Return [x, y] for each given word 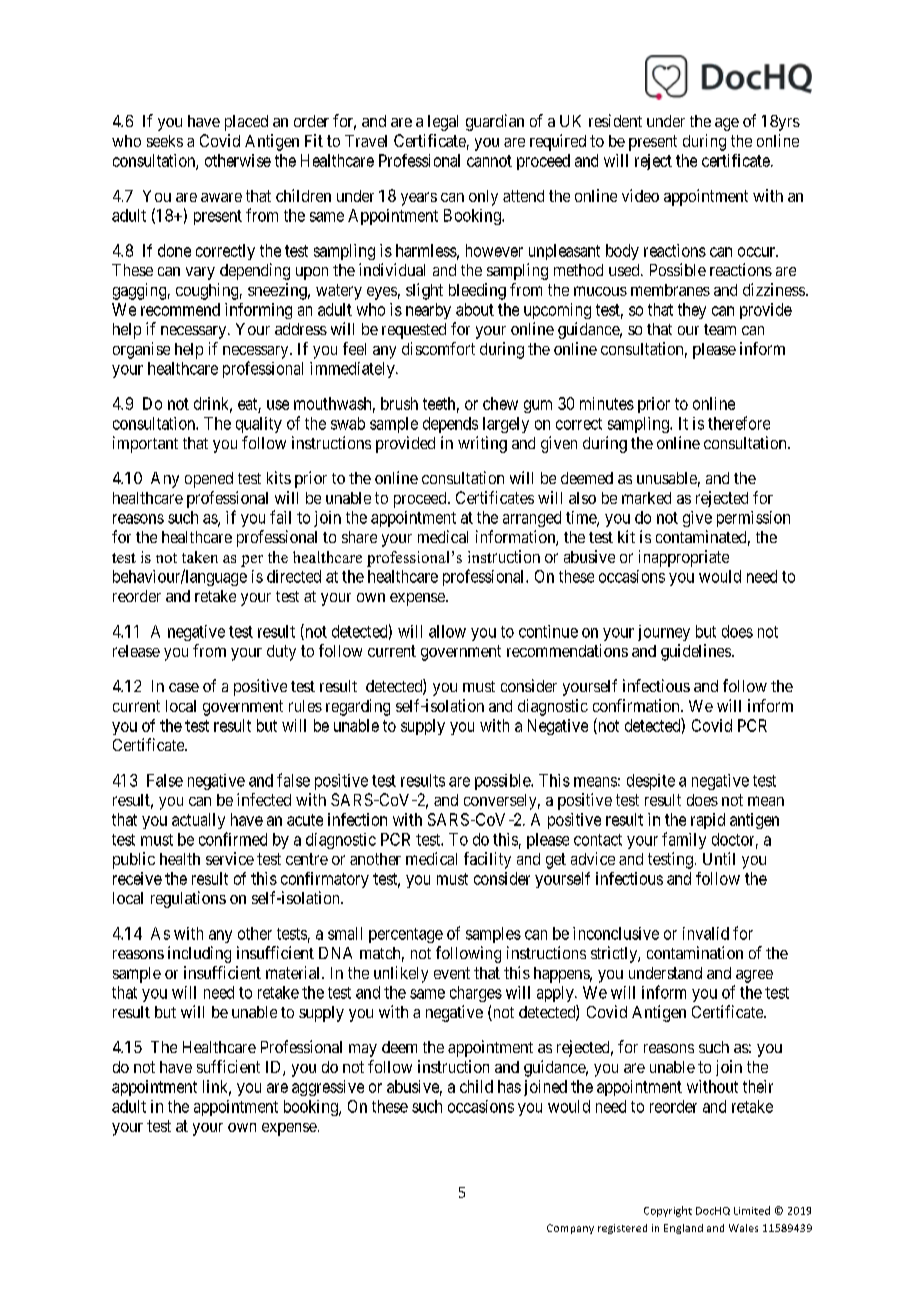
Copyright [668, 1211]
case [184, 687]
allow [447, 631]
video [640, 195]
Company [570, 1229]
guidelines [696, 652]
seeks [165, 141]
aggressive [328, 1088]
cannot [489, 161]
